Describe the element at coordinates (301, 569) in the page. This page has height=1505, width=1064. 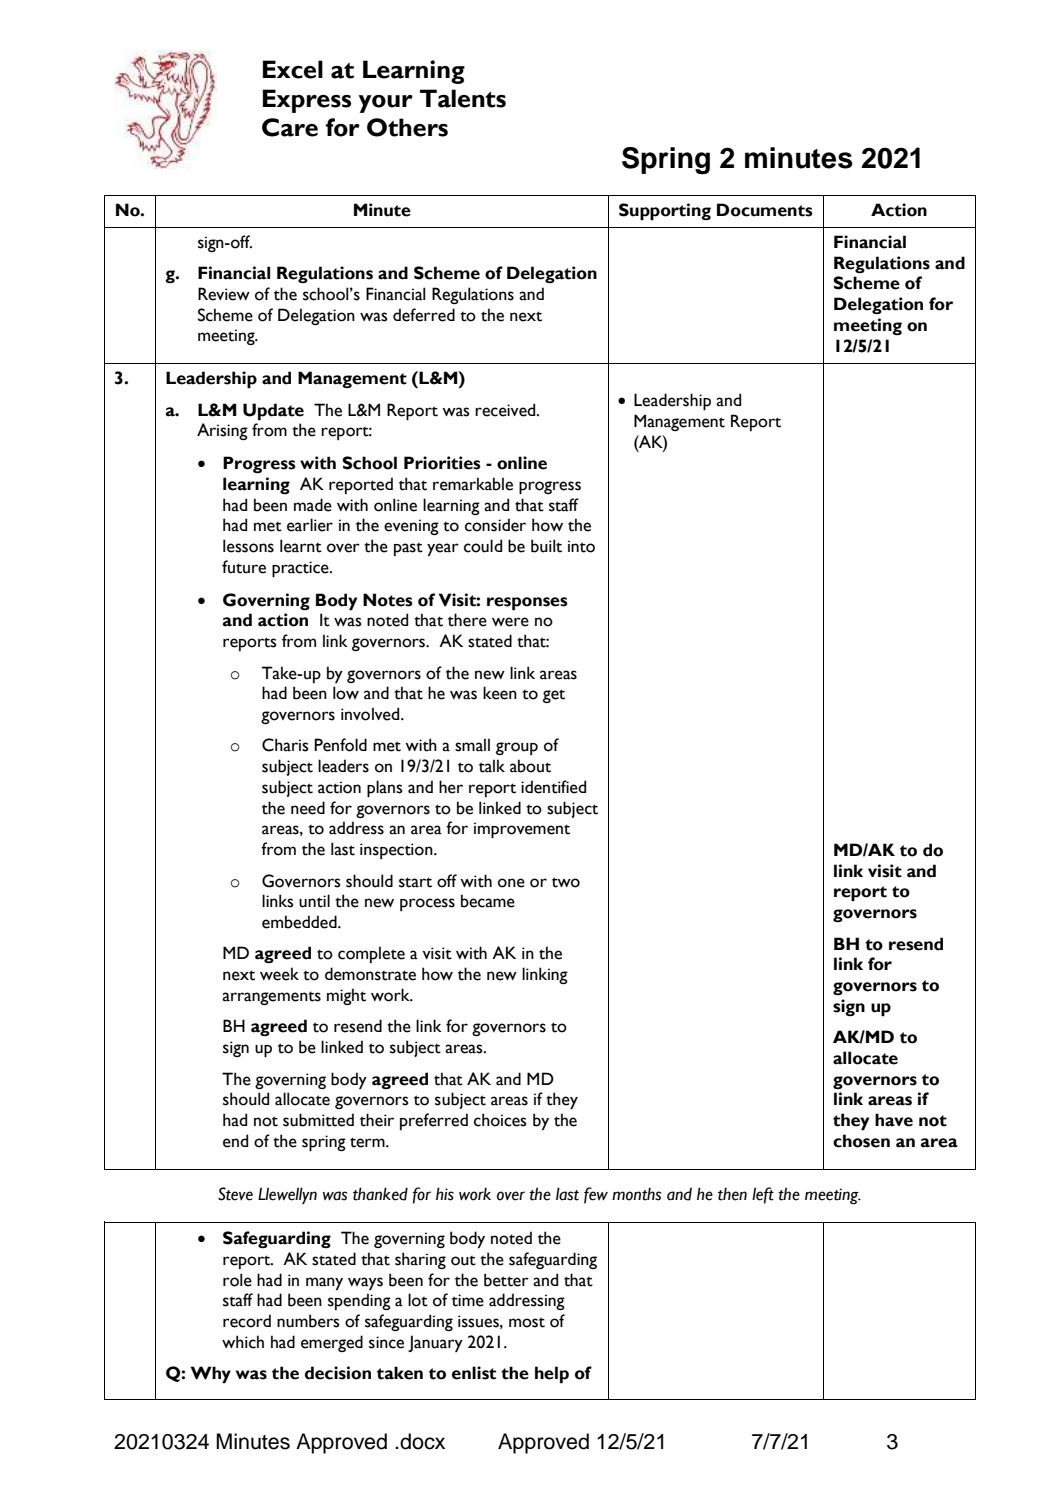
I see `practice` at that location.
